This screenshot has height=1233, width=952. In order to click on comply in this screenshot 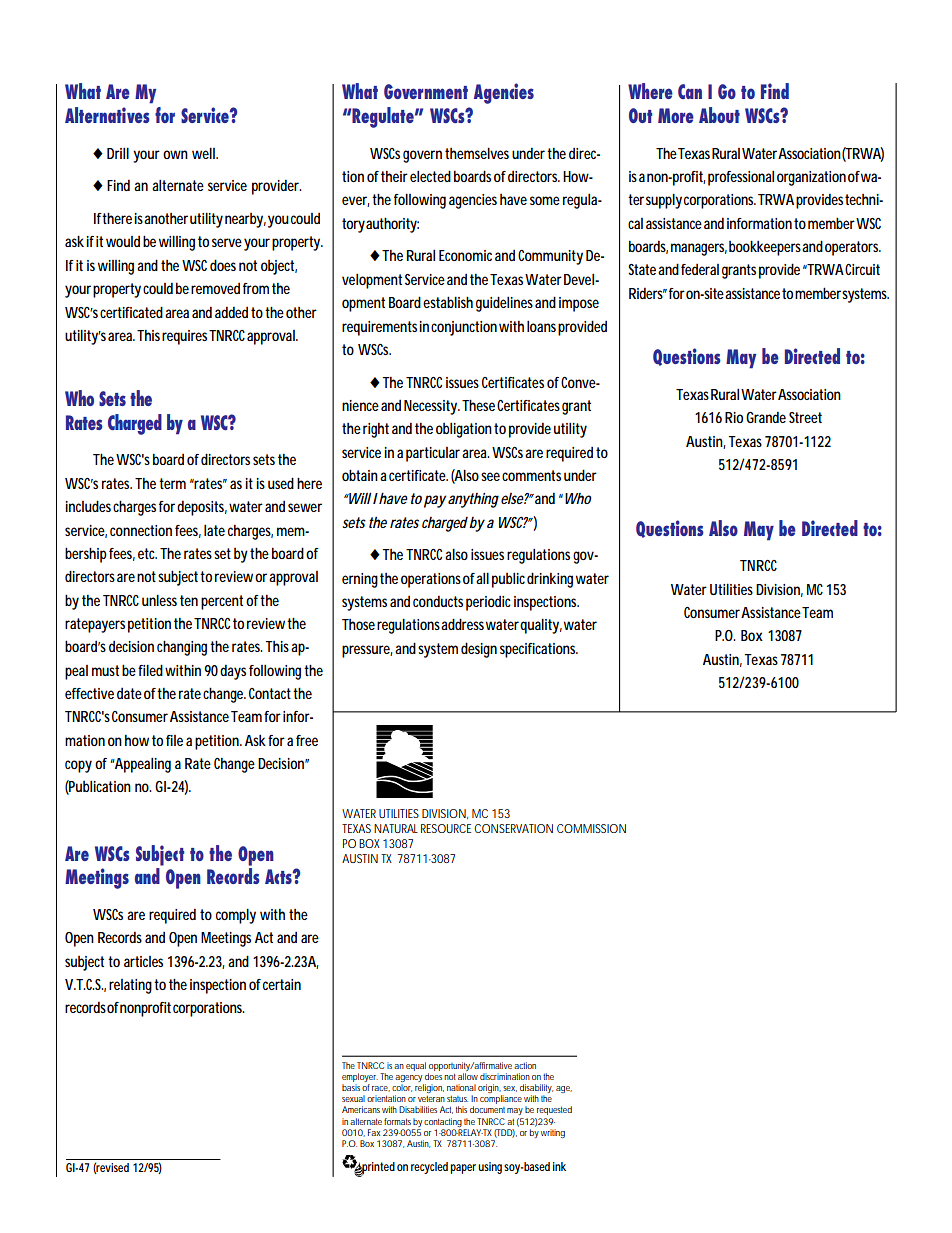, I will do `click(236, 916)`.
